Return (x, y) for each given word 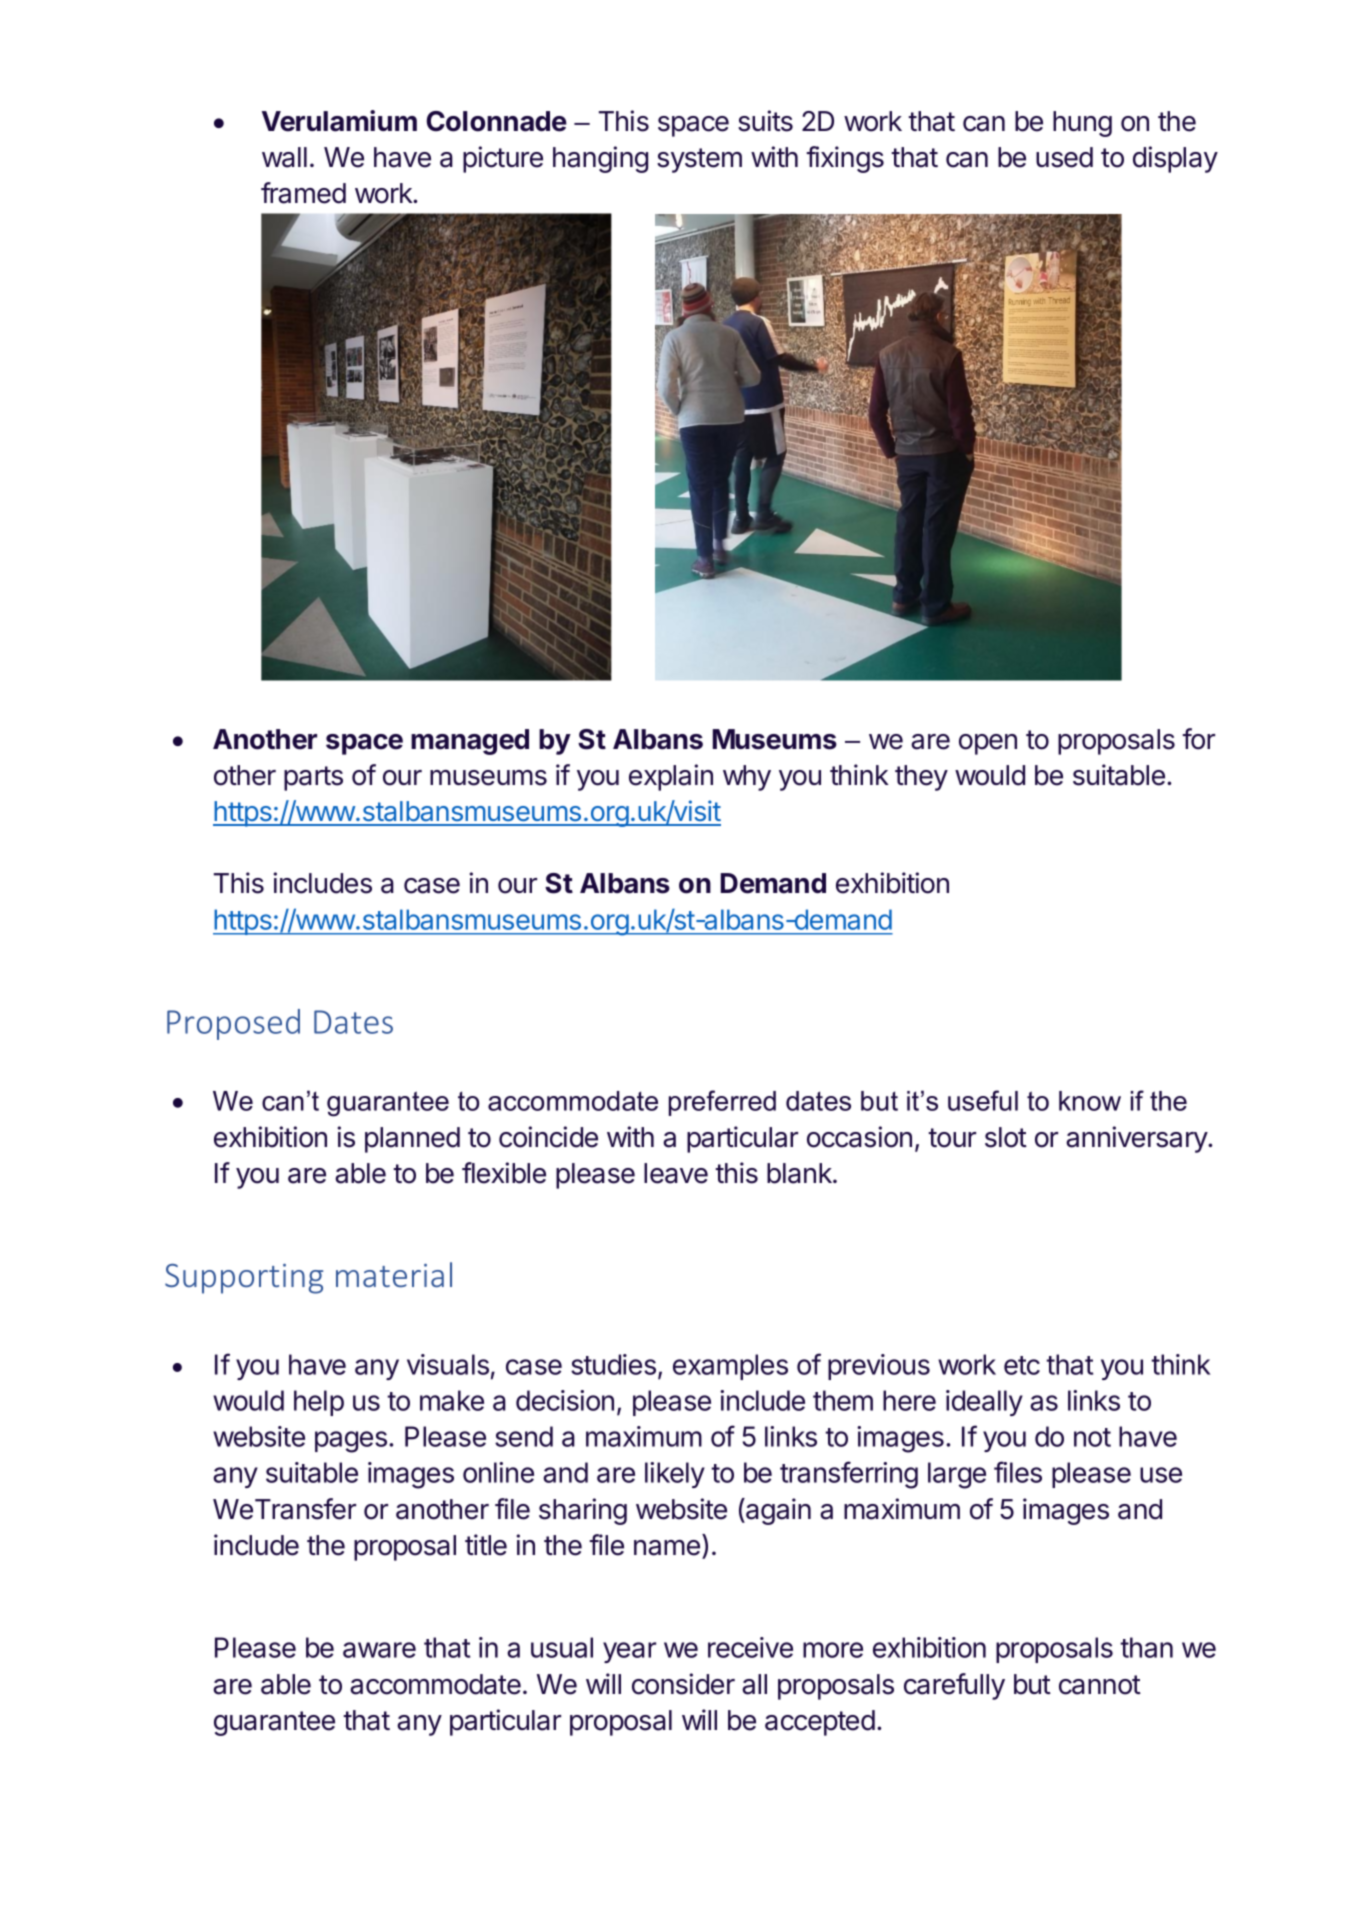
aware (379, 1650)
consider (683, 1684)
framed (303, 193)
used (1064, 157)
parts (313, 778)
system (699, 160)
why (747, 778)
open (988, 744)
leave (676, 1173)
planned (412, 1140)
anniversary (1137, 1139)
